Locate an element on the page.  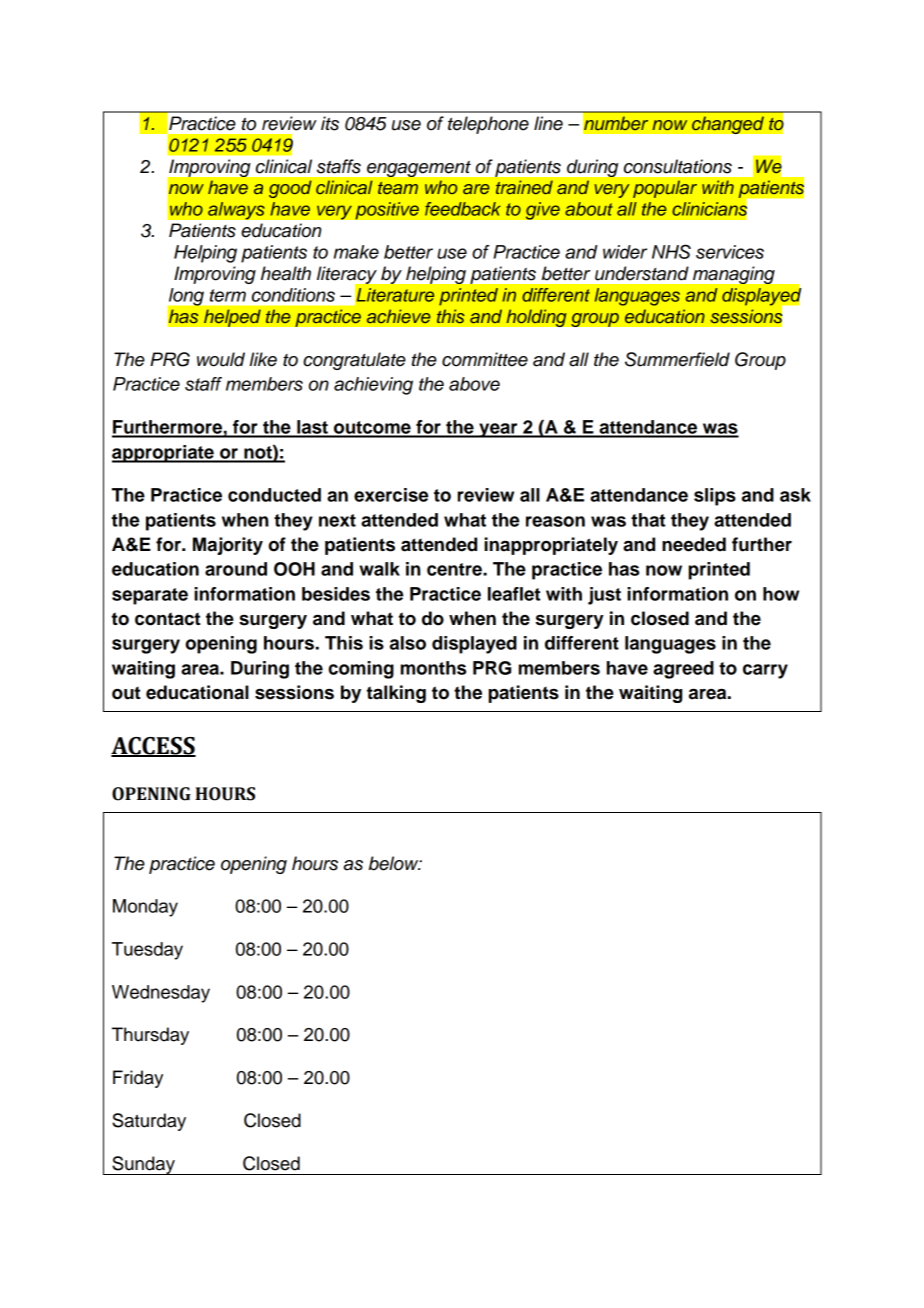
months is located at coordinates (433, 668).
